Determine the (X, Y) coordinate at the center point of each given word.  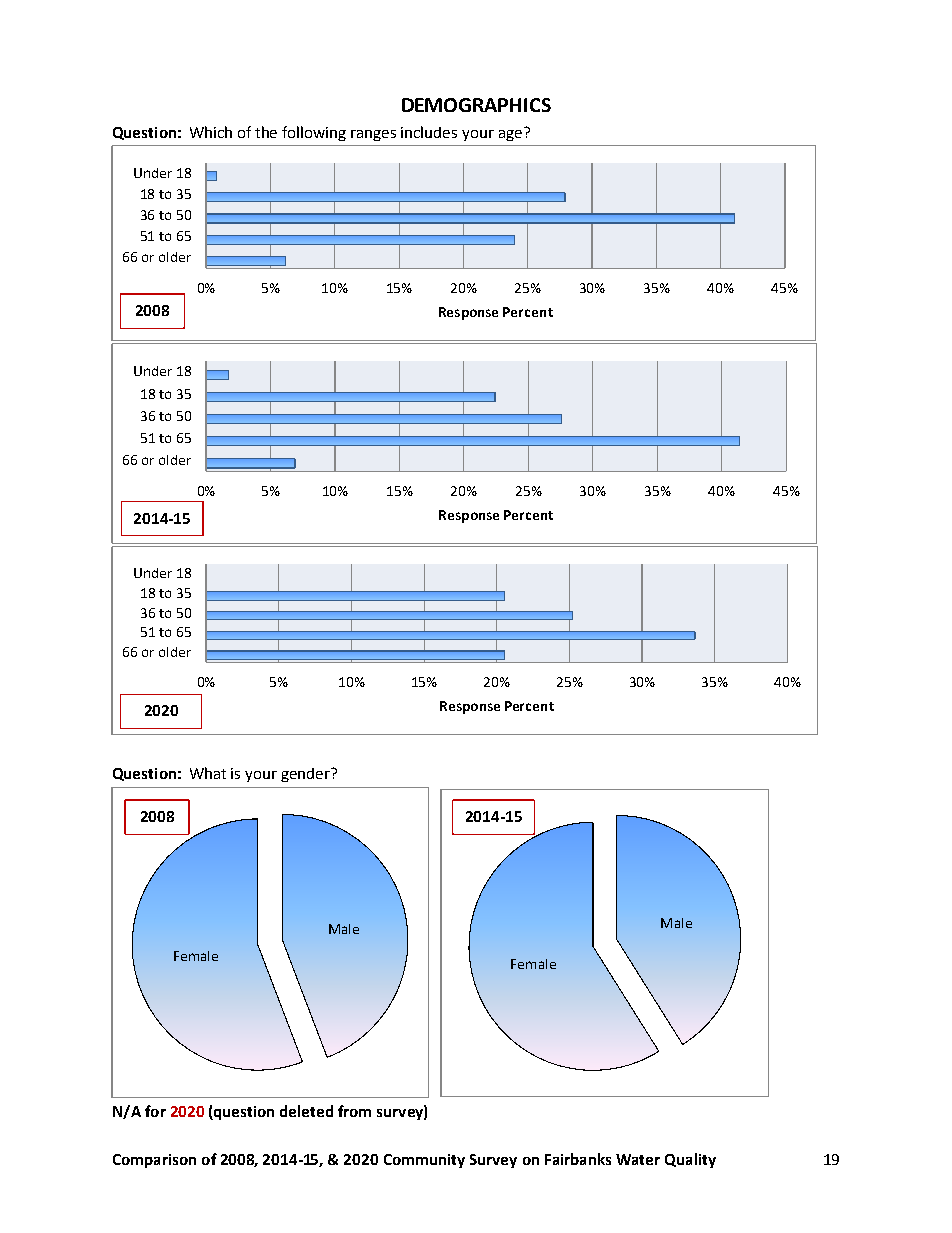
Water (638, 1159)
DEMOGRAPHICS (476, 105)
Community (424, 1161)
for (155, 1111)
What (208, 773)
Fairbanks (578, 1159)
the (266, 132)
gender (307, 775)
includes (429, 132)
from (354, 1111)
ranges (373, 135)
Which (211, 132)
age (510, 135)
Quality (690, 1160)
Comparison (154, 1161)
